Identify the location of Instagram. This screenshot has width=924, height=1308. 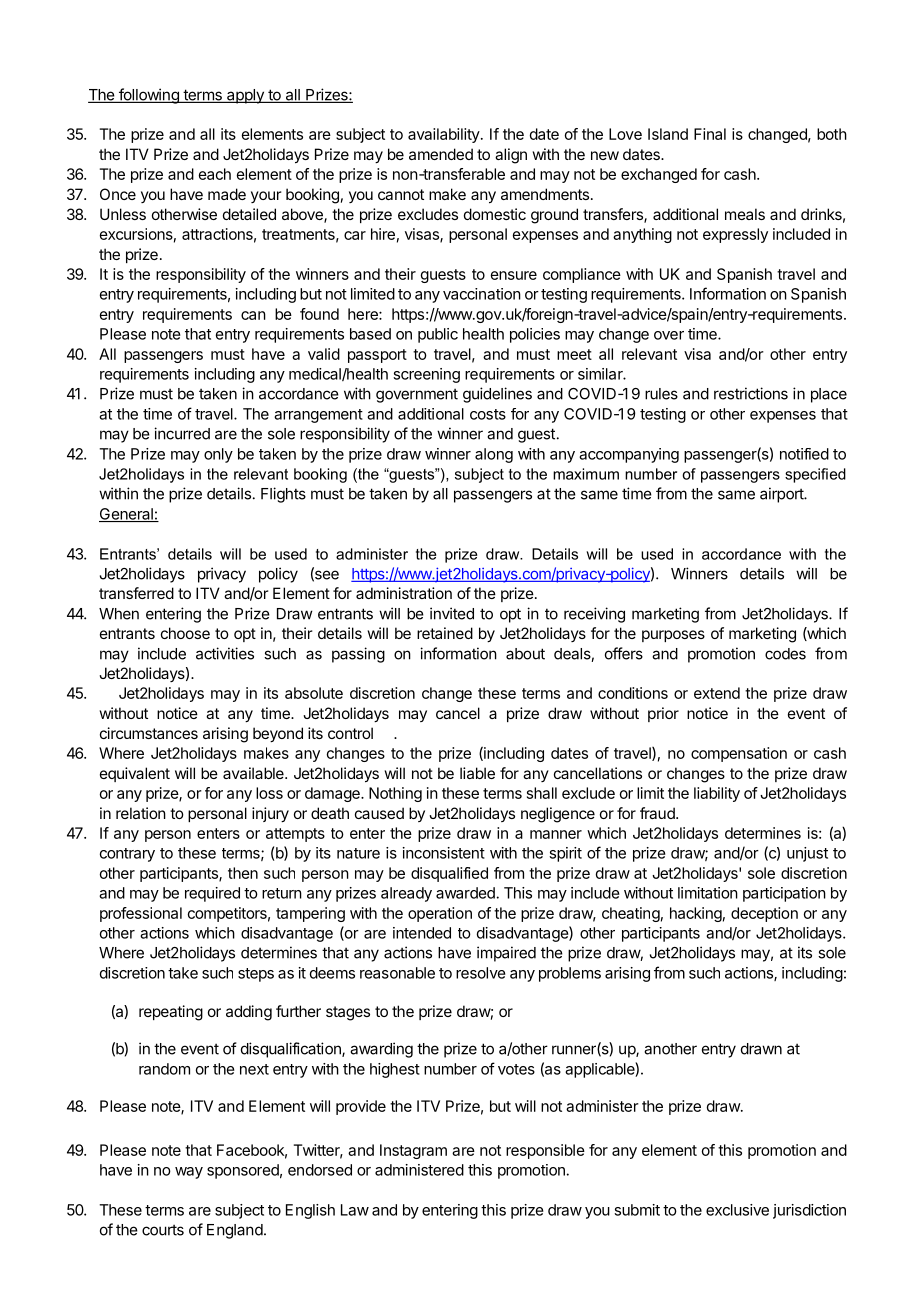
(413, 1151).
